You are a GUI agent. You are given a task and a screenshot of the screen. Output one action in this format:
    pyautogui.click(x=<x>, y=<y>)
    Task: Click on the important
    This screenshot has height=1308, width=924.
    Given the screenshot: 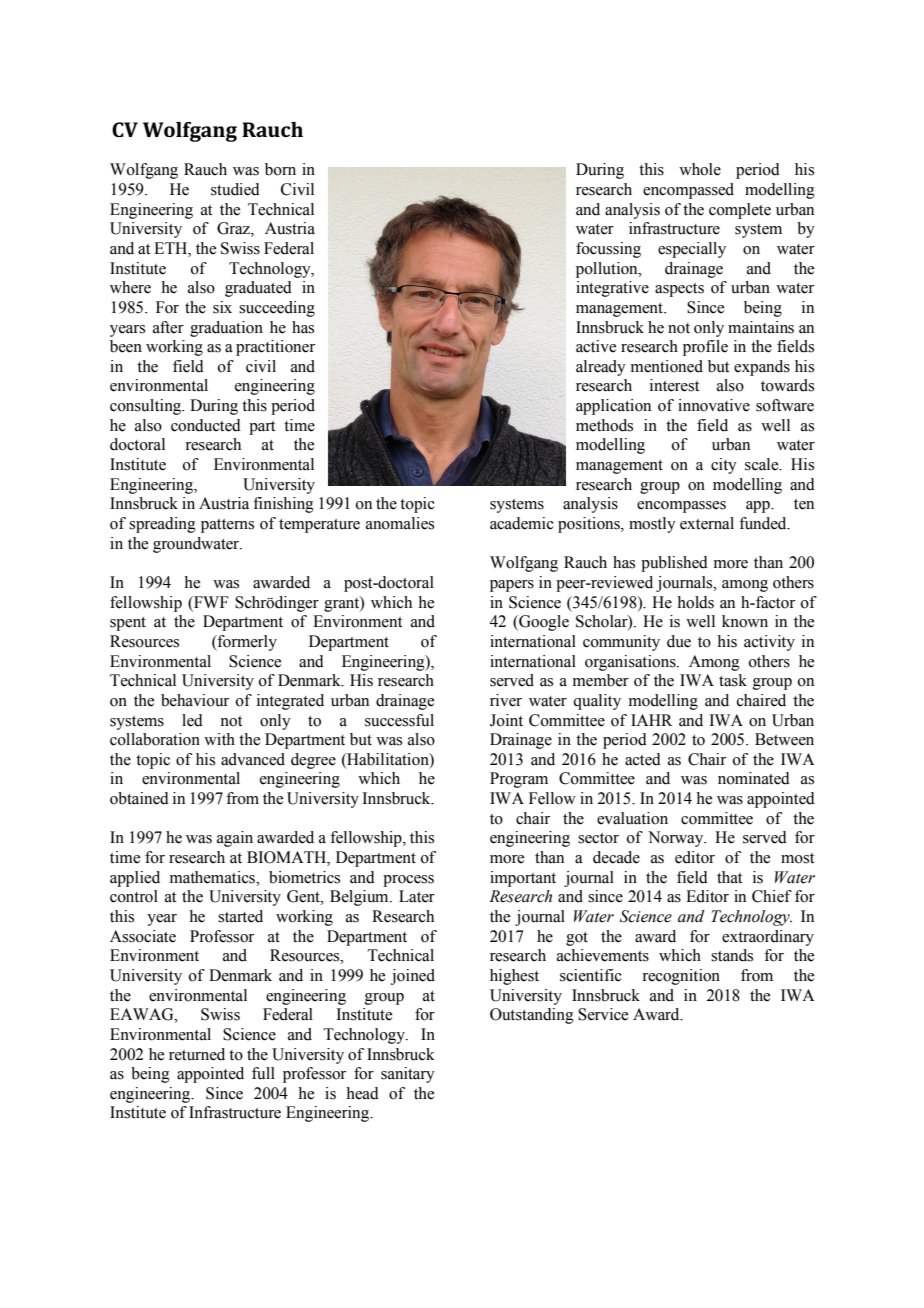 What is the action you would take?
    pyautogui.click(x=523, y=879)
